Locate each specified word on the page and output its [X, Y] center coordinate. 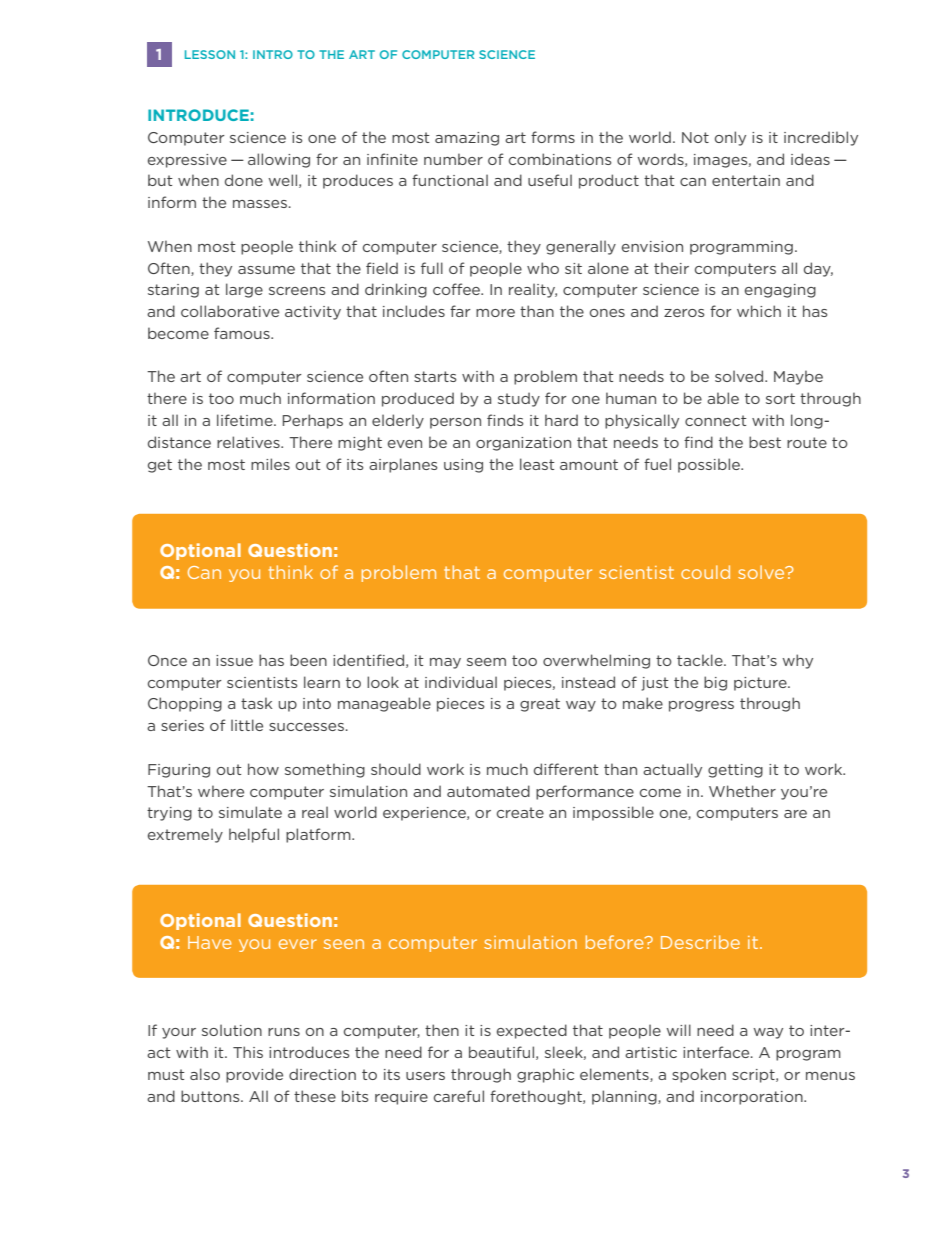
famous [243, 333]
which [759, 311]
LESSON [210, 54]
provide [254, 1075]
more [495, 313]
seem [486, 662]
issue [234, 660]
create [520, 812]
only [730, 138]
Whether [742, 791]
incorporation [753, 1098]
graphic [545, 1075]
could [705, 572]
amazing [467, 139]
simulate [250, 812]
